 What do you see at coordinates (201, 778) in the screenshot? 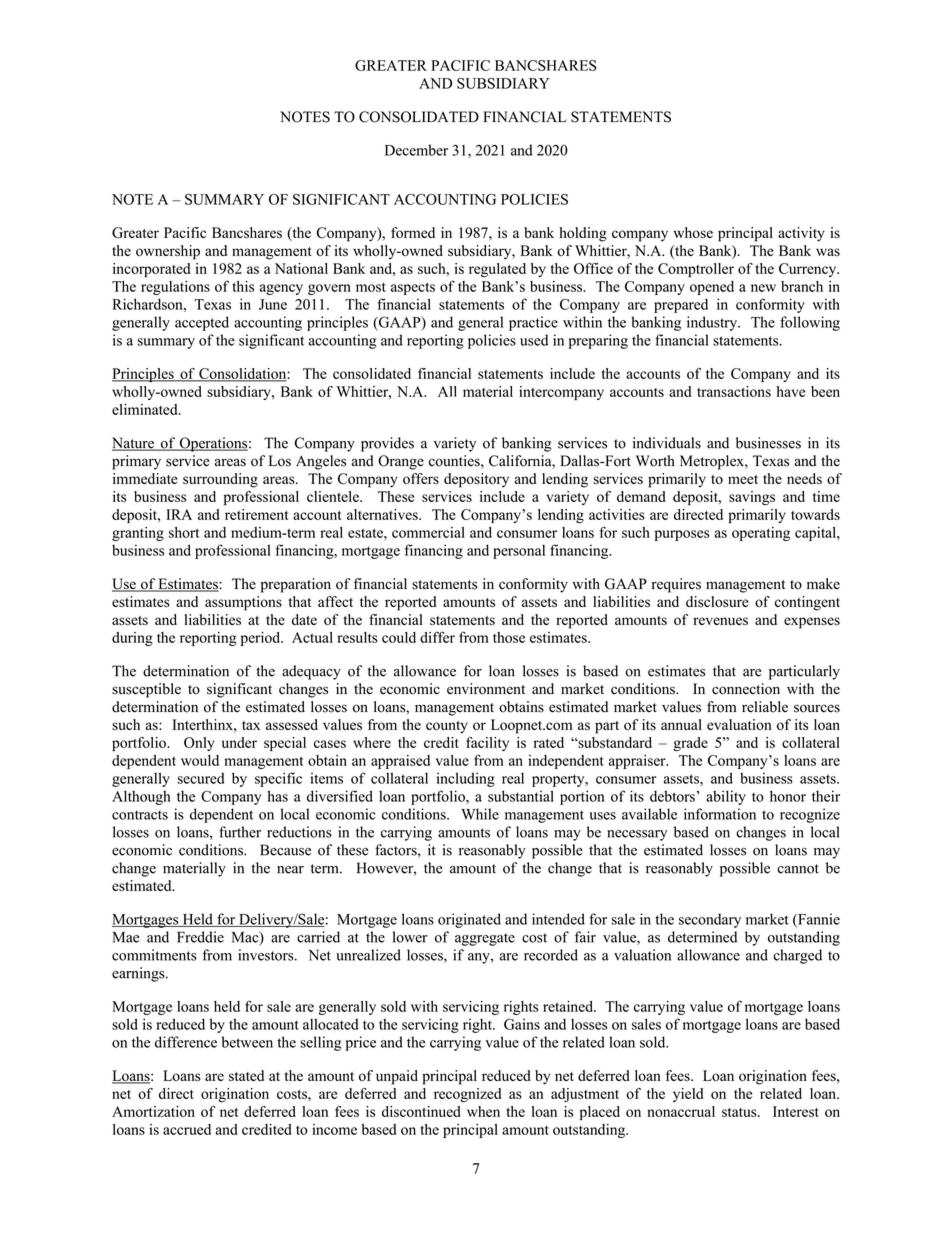
I see `secured` at bounding box center [201, 778].
